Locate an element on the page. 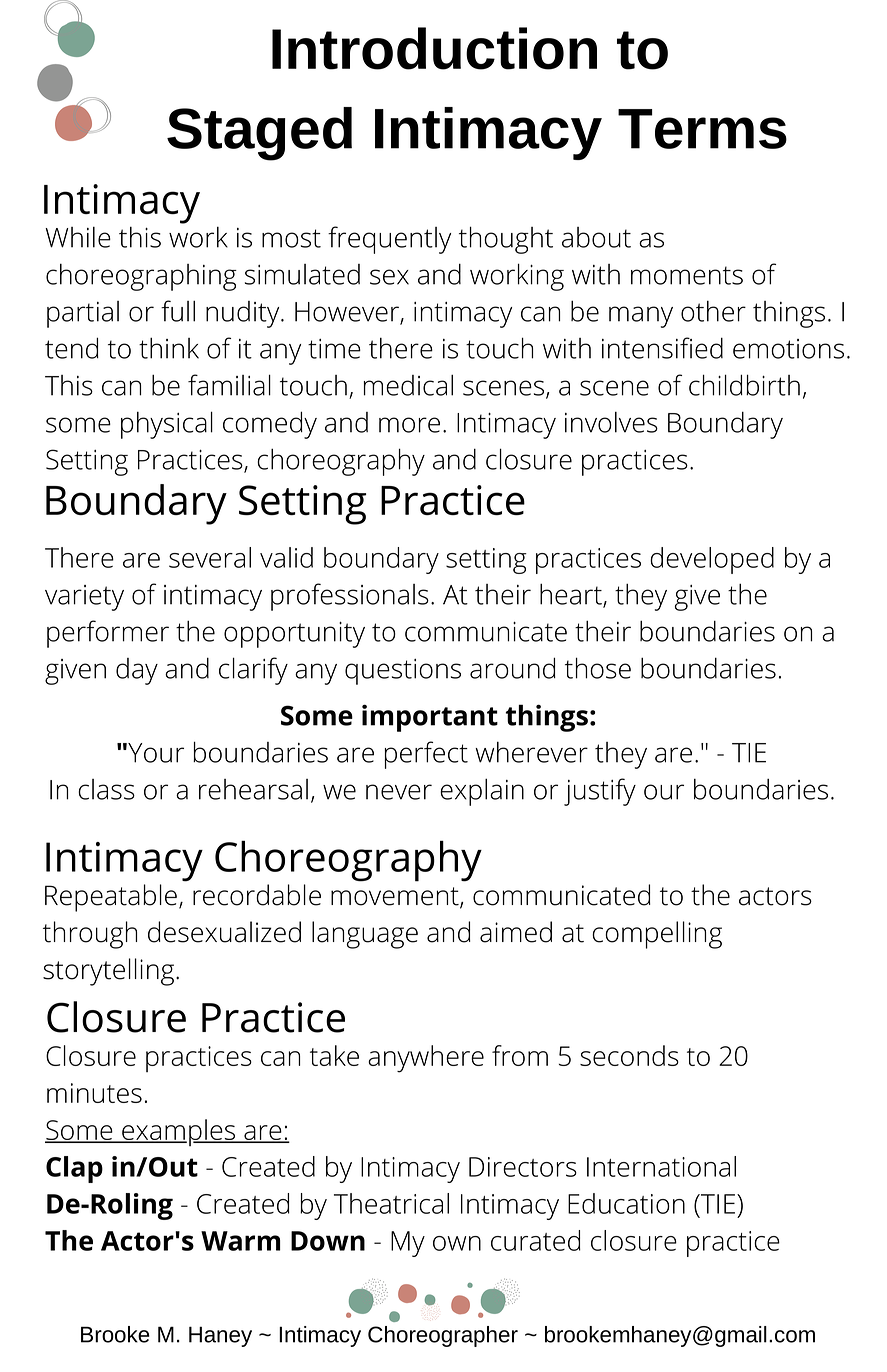 The image size is (887, 1372). Terms is located at coordinates (702, 129).
